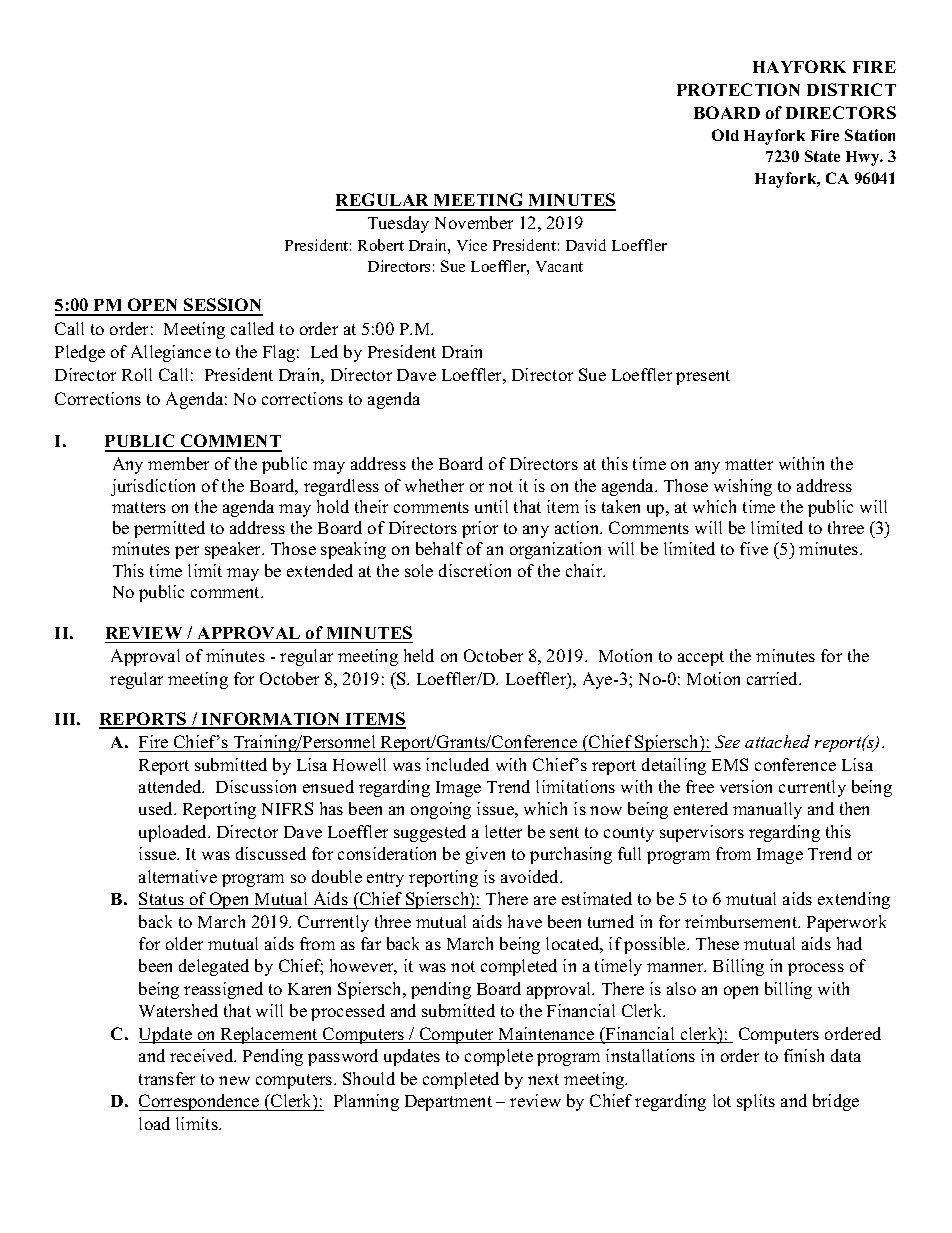 The width and height of the screenshot is (952, 1233). Describe the element at coordinates (474, 222) in the screenshot. I see `November` at that location.
